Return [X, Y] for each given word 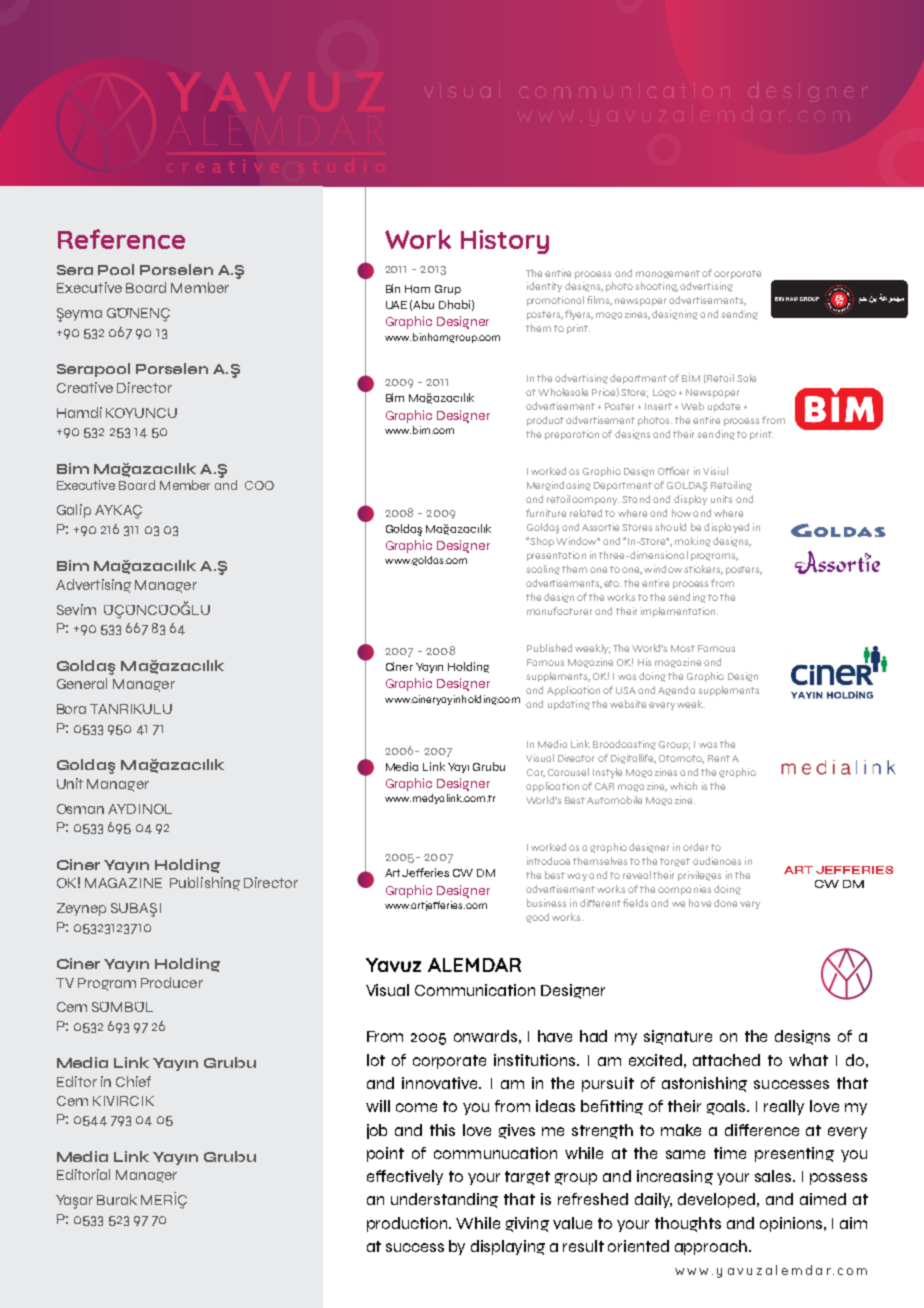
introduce [550, 861]
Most [683, 648]
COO [259, 485]
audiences [717, 861]
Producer [172, 982]
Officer [673, 471]
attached [726, 1060]
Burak [117, 1199]
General [82, 683]
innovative [441, 1083]
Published [549, 648]
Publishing [205, 884]
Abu [423, 304]
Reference [121, 239]
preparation [572, 435]
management [668, 274]
